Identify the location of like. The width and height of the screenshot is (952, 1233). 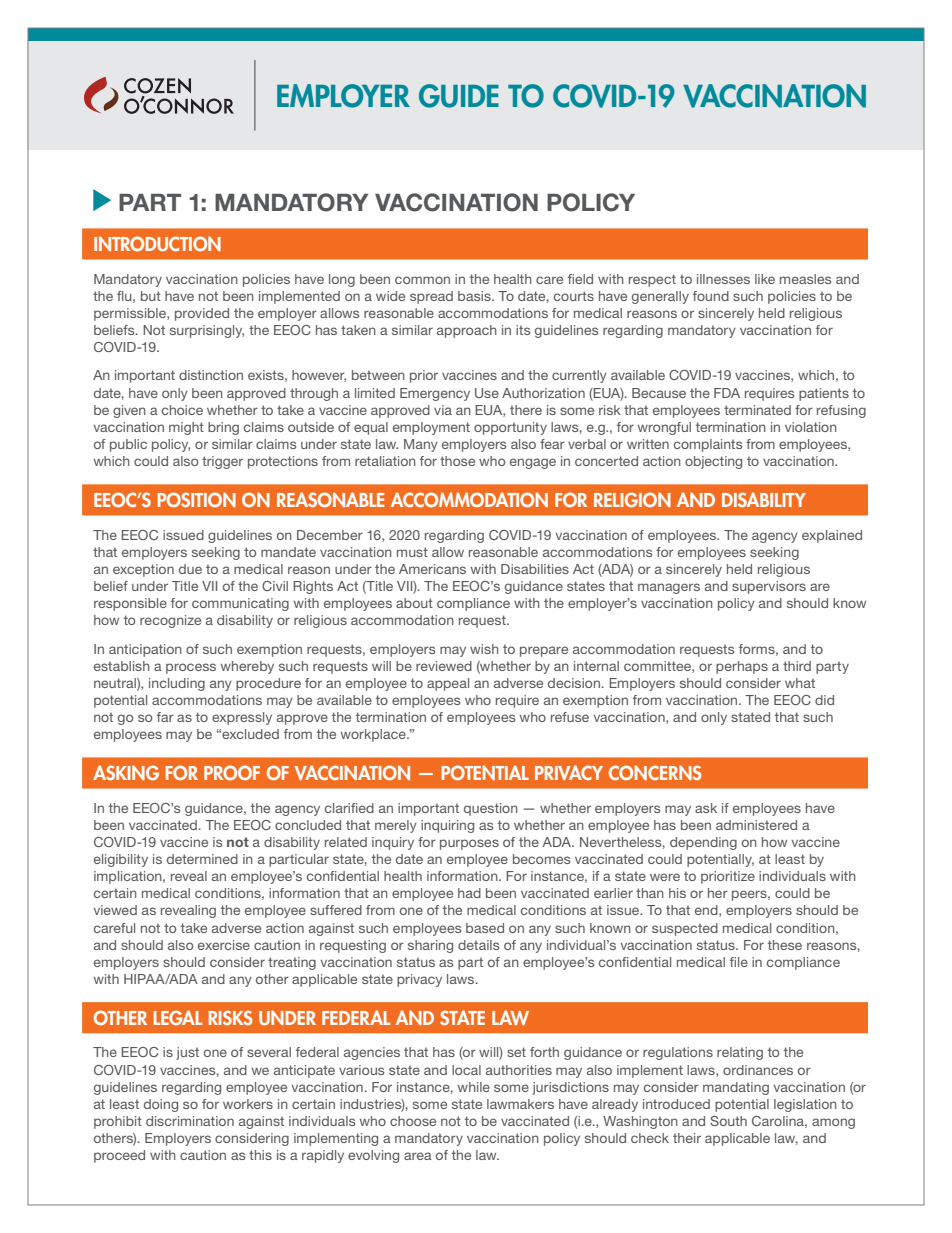
(765, 279).
